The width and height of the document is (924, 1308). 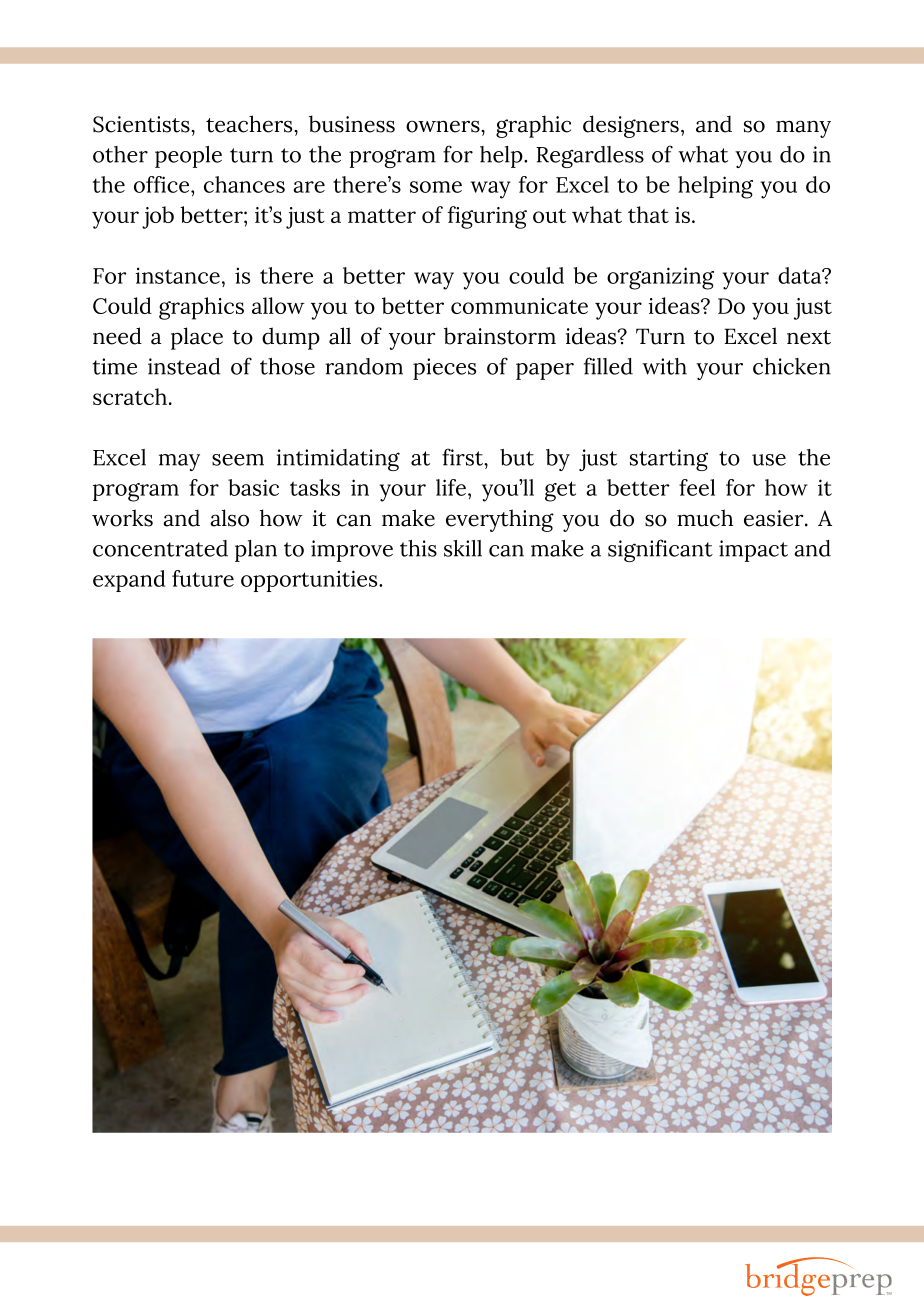 I want to click on communicate, so click(x=519, y=306).
